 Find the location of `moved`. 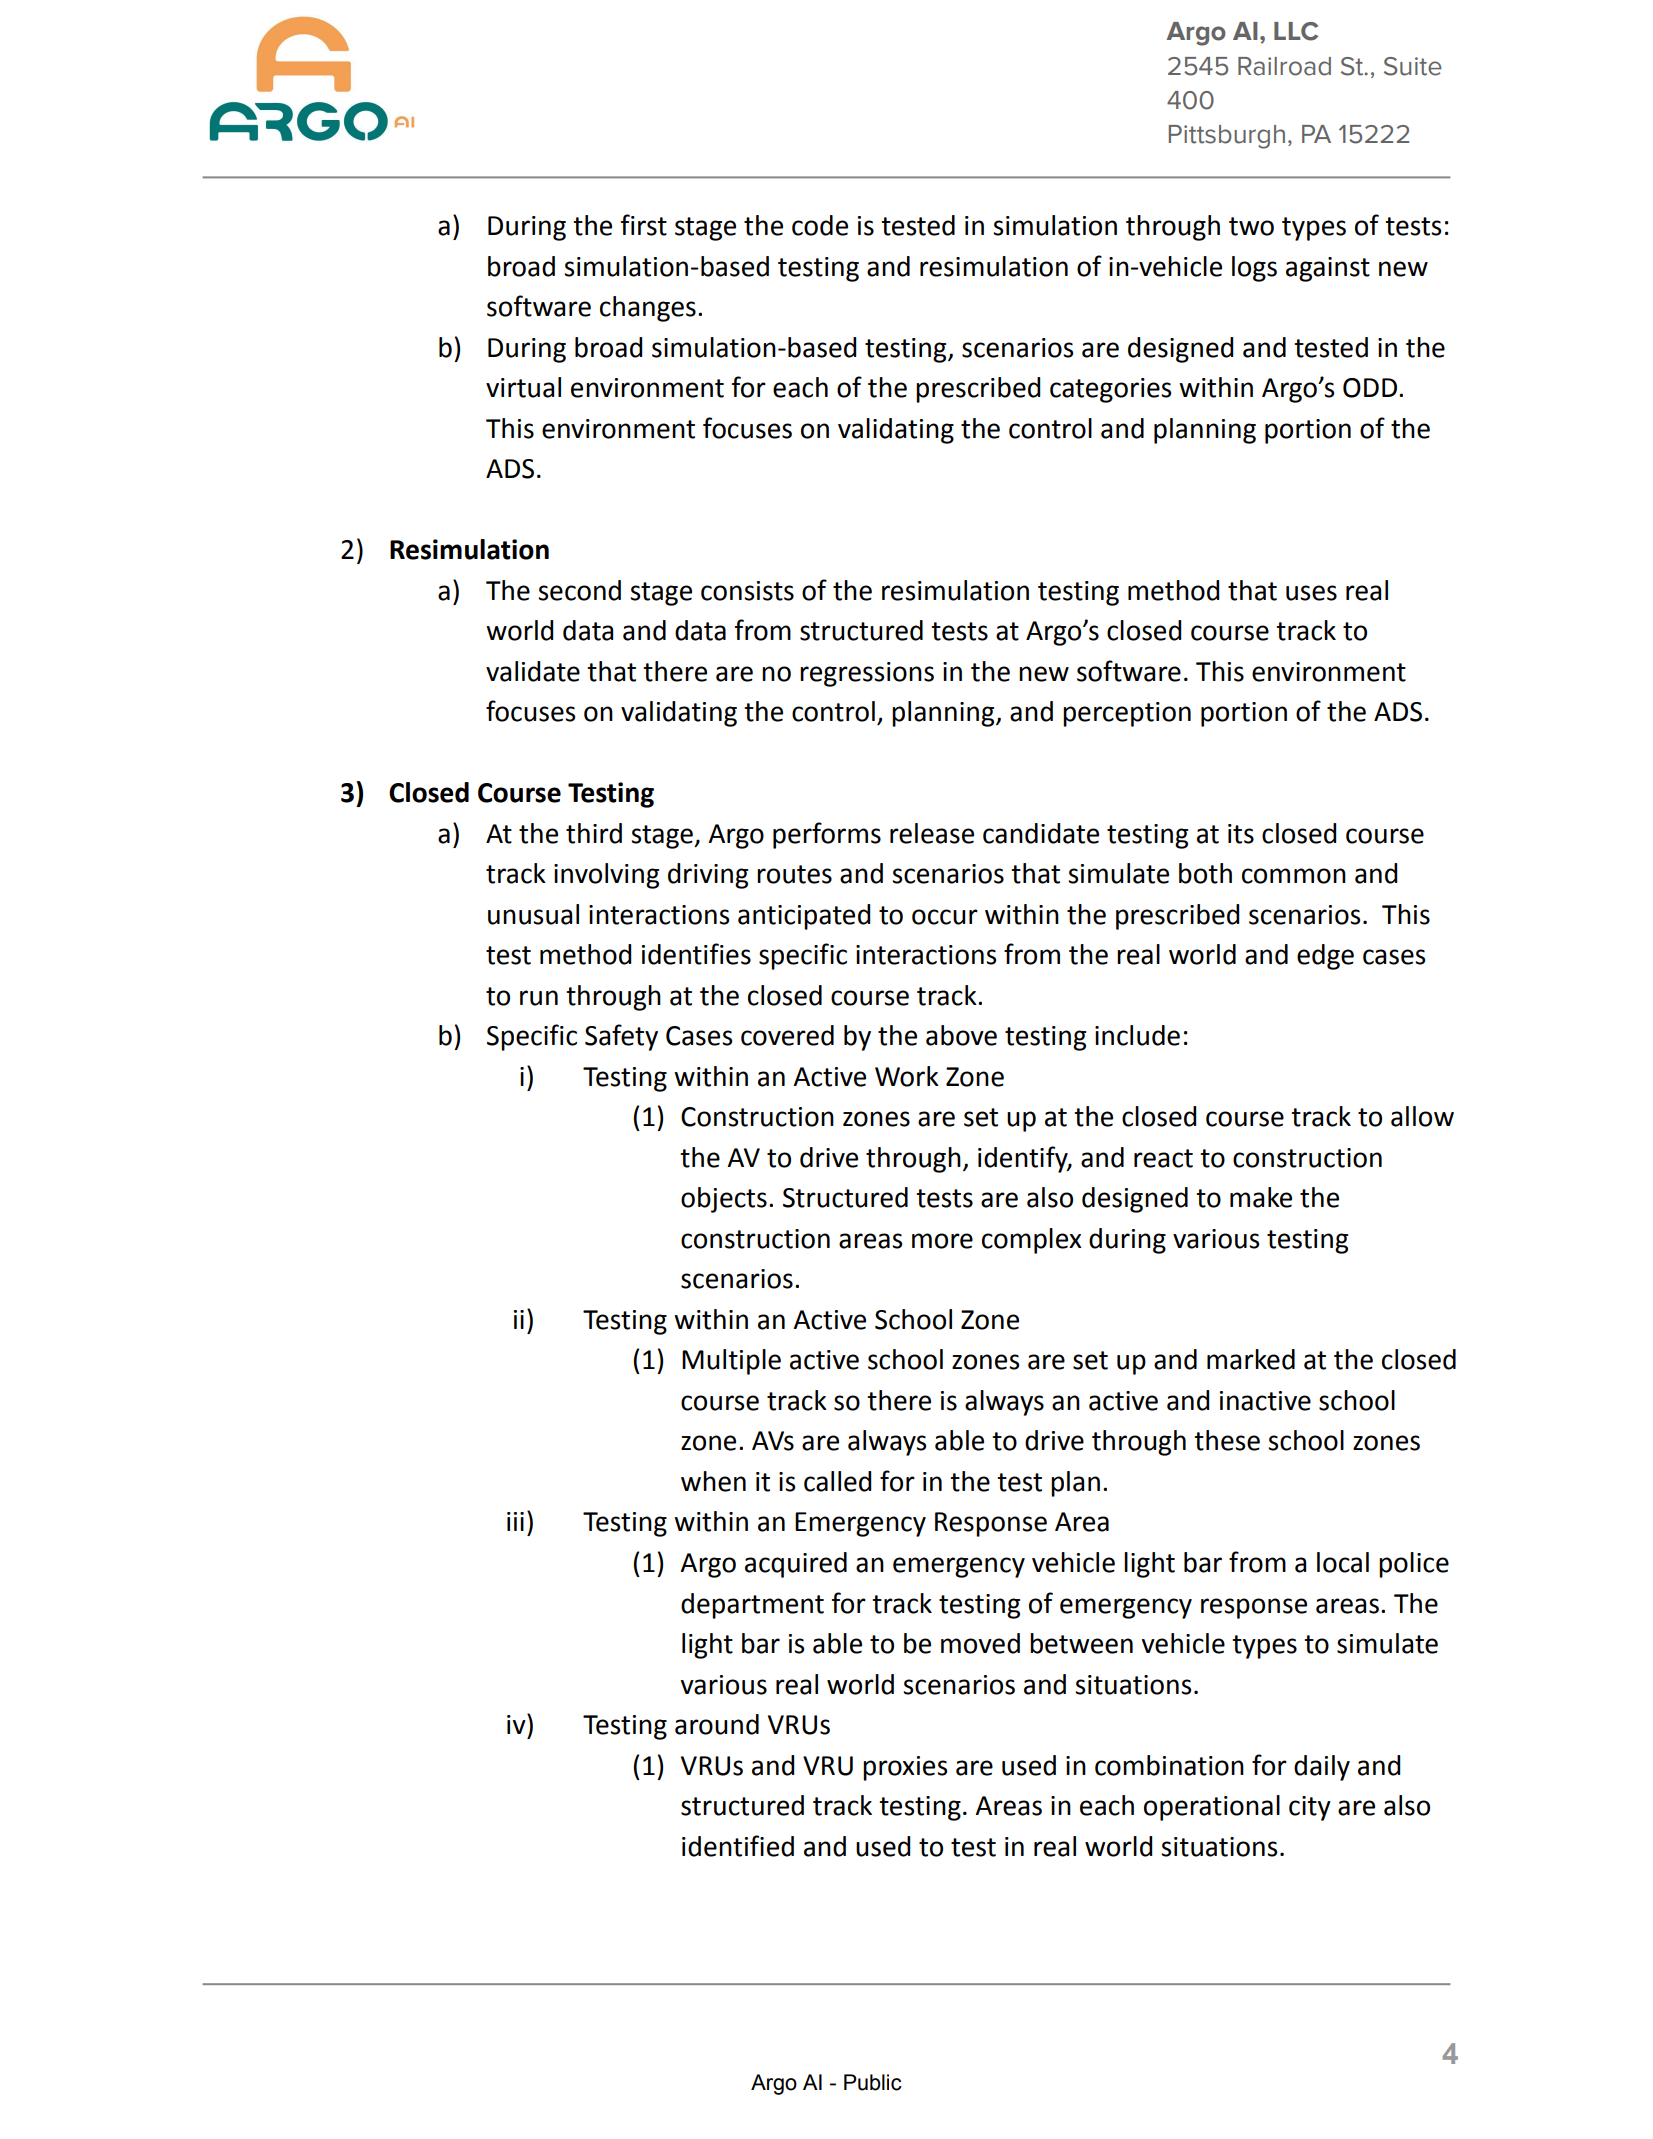

moved is located at coordinates (980, 1643).
